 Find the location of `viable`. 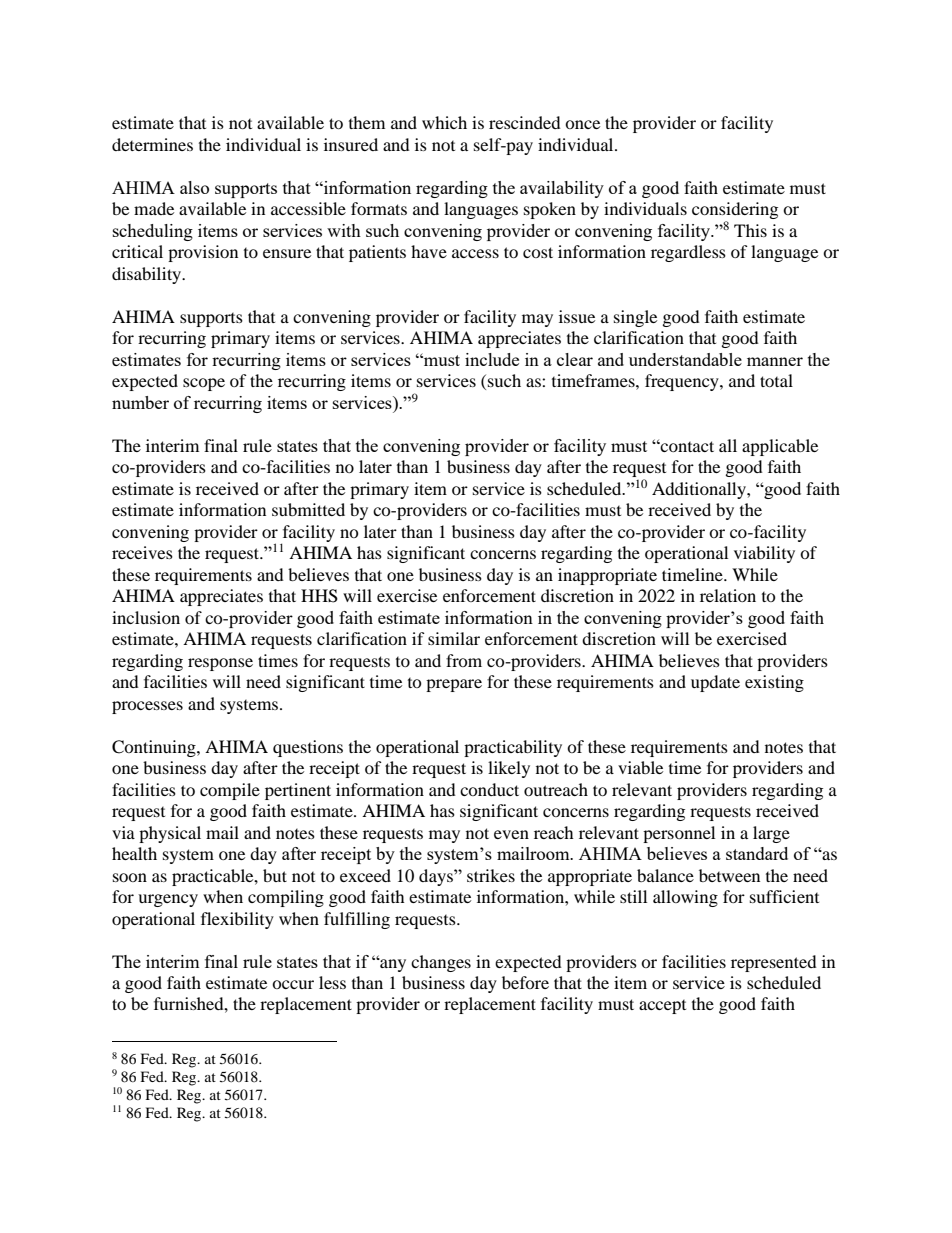

viable is located at coordinates (640, 767).
